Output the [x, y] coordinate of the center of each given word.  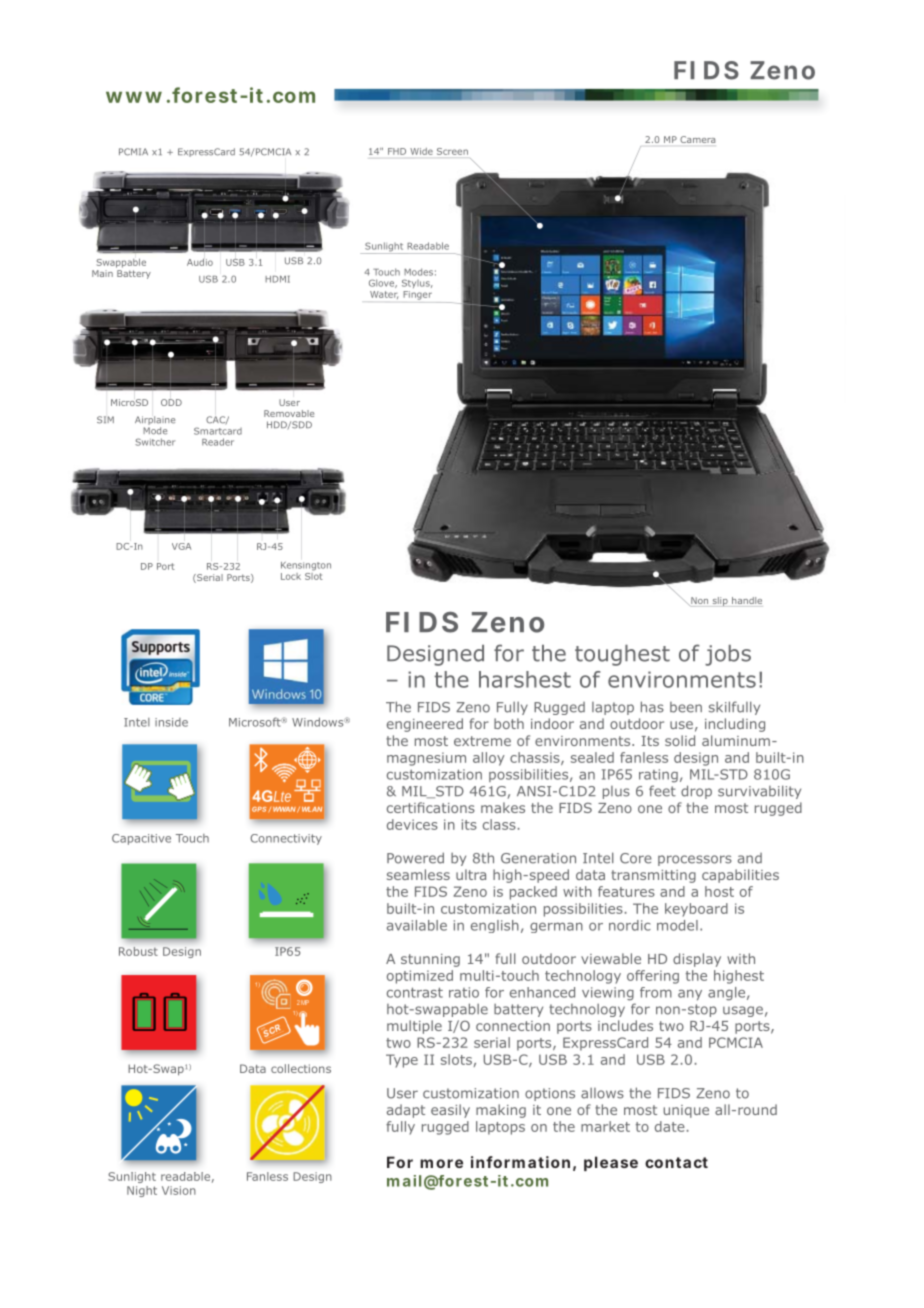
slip [720, 601]
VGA [181, 546]
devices [412, 824]
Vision [179, 1190]
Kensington [306, 566]
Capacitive [141, 839]
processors [695, 860]
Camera [697, 139]
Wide [421, 151]
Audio [200, 262]
